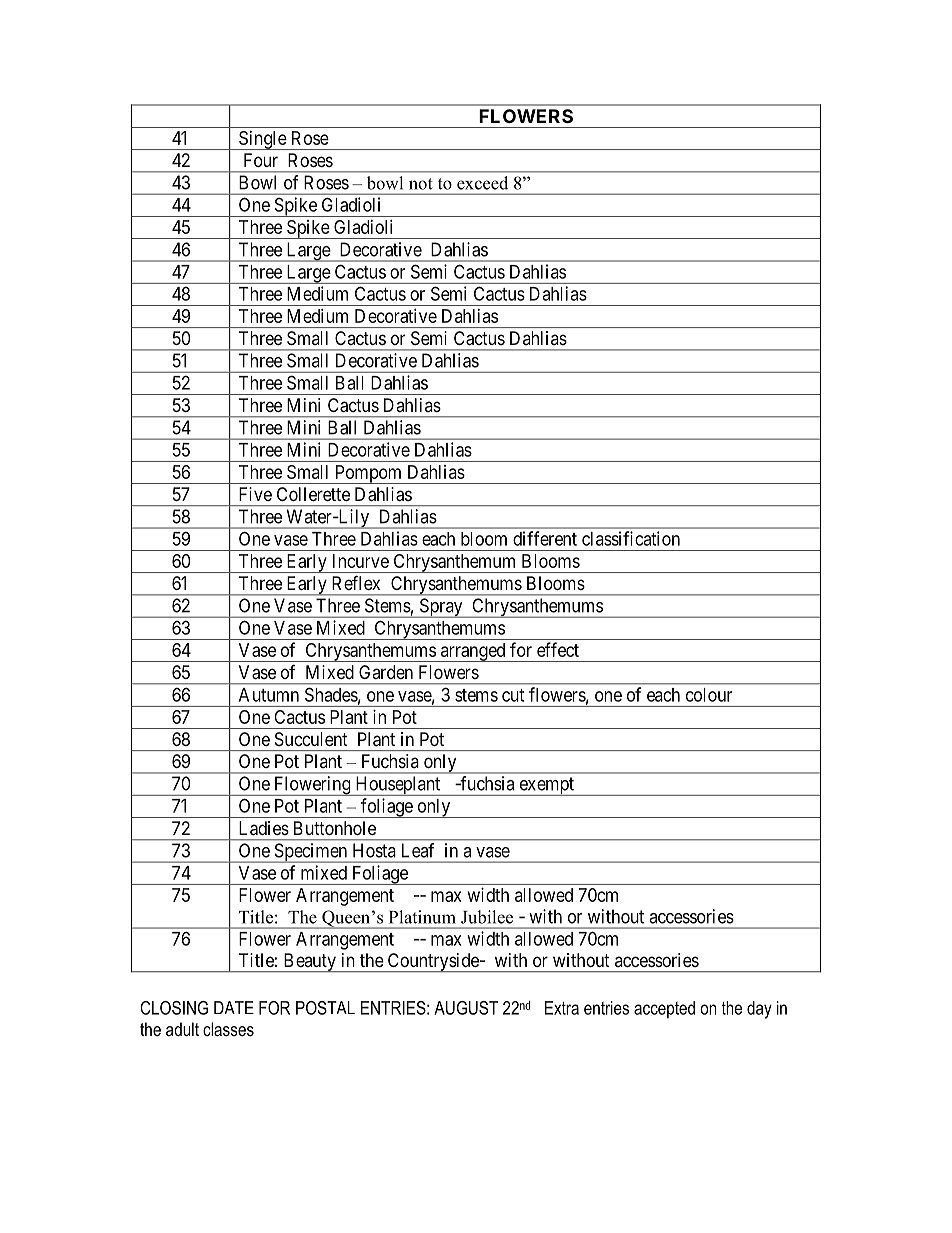 Image resolution: width=952 pixels, height=1233 pixels. What do you see at coordinates (356, 583) in the screenshot?
I see `Reflex` at bounding box center [356, 583].
